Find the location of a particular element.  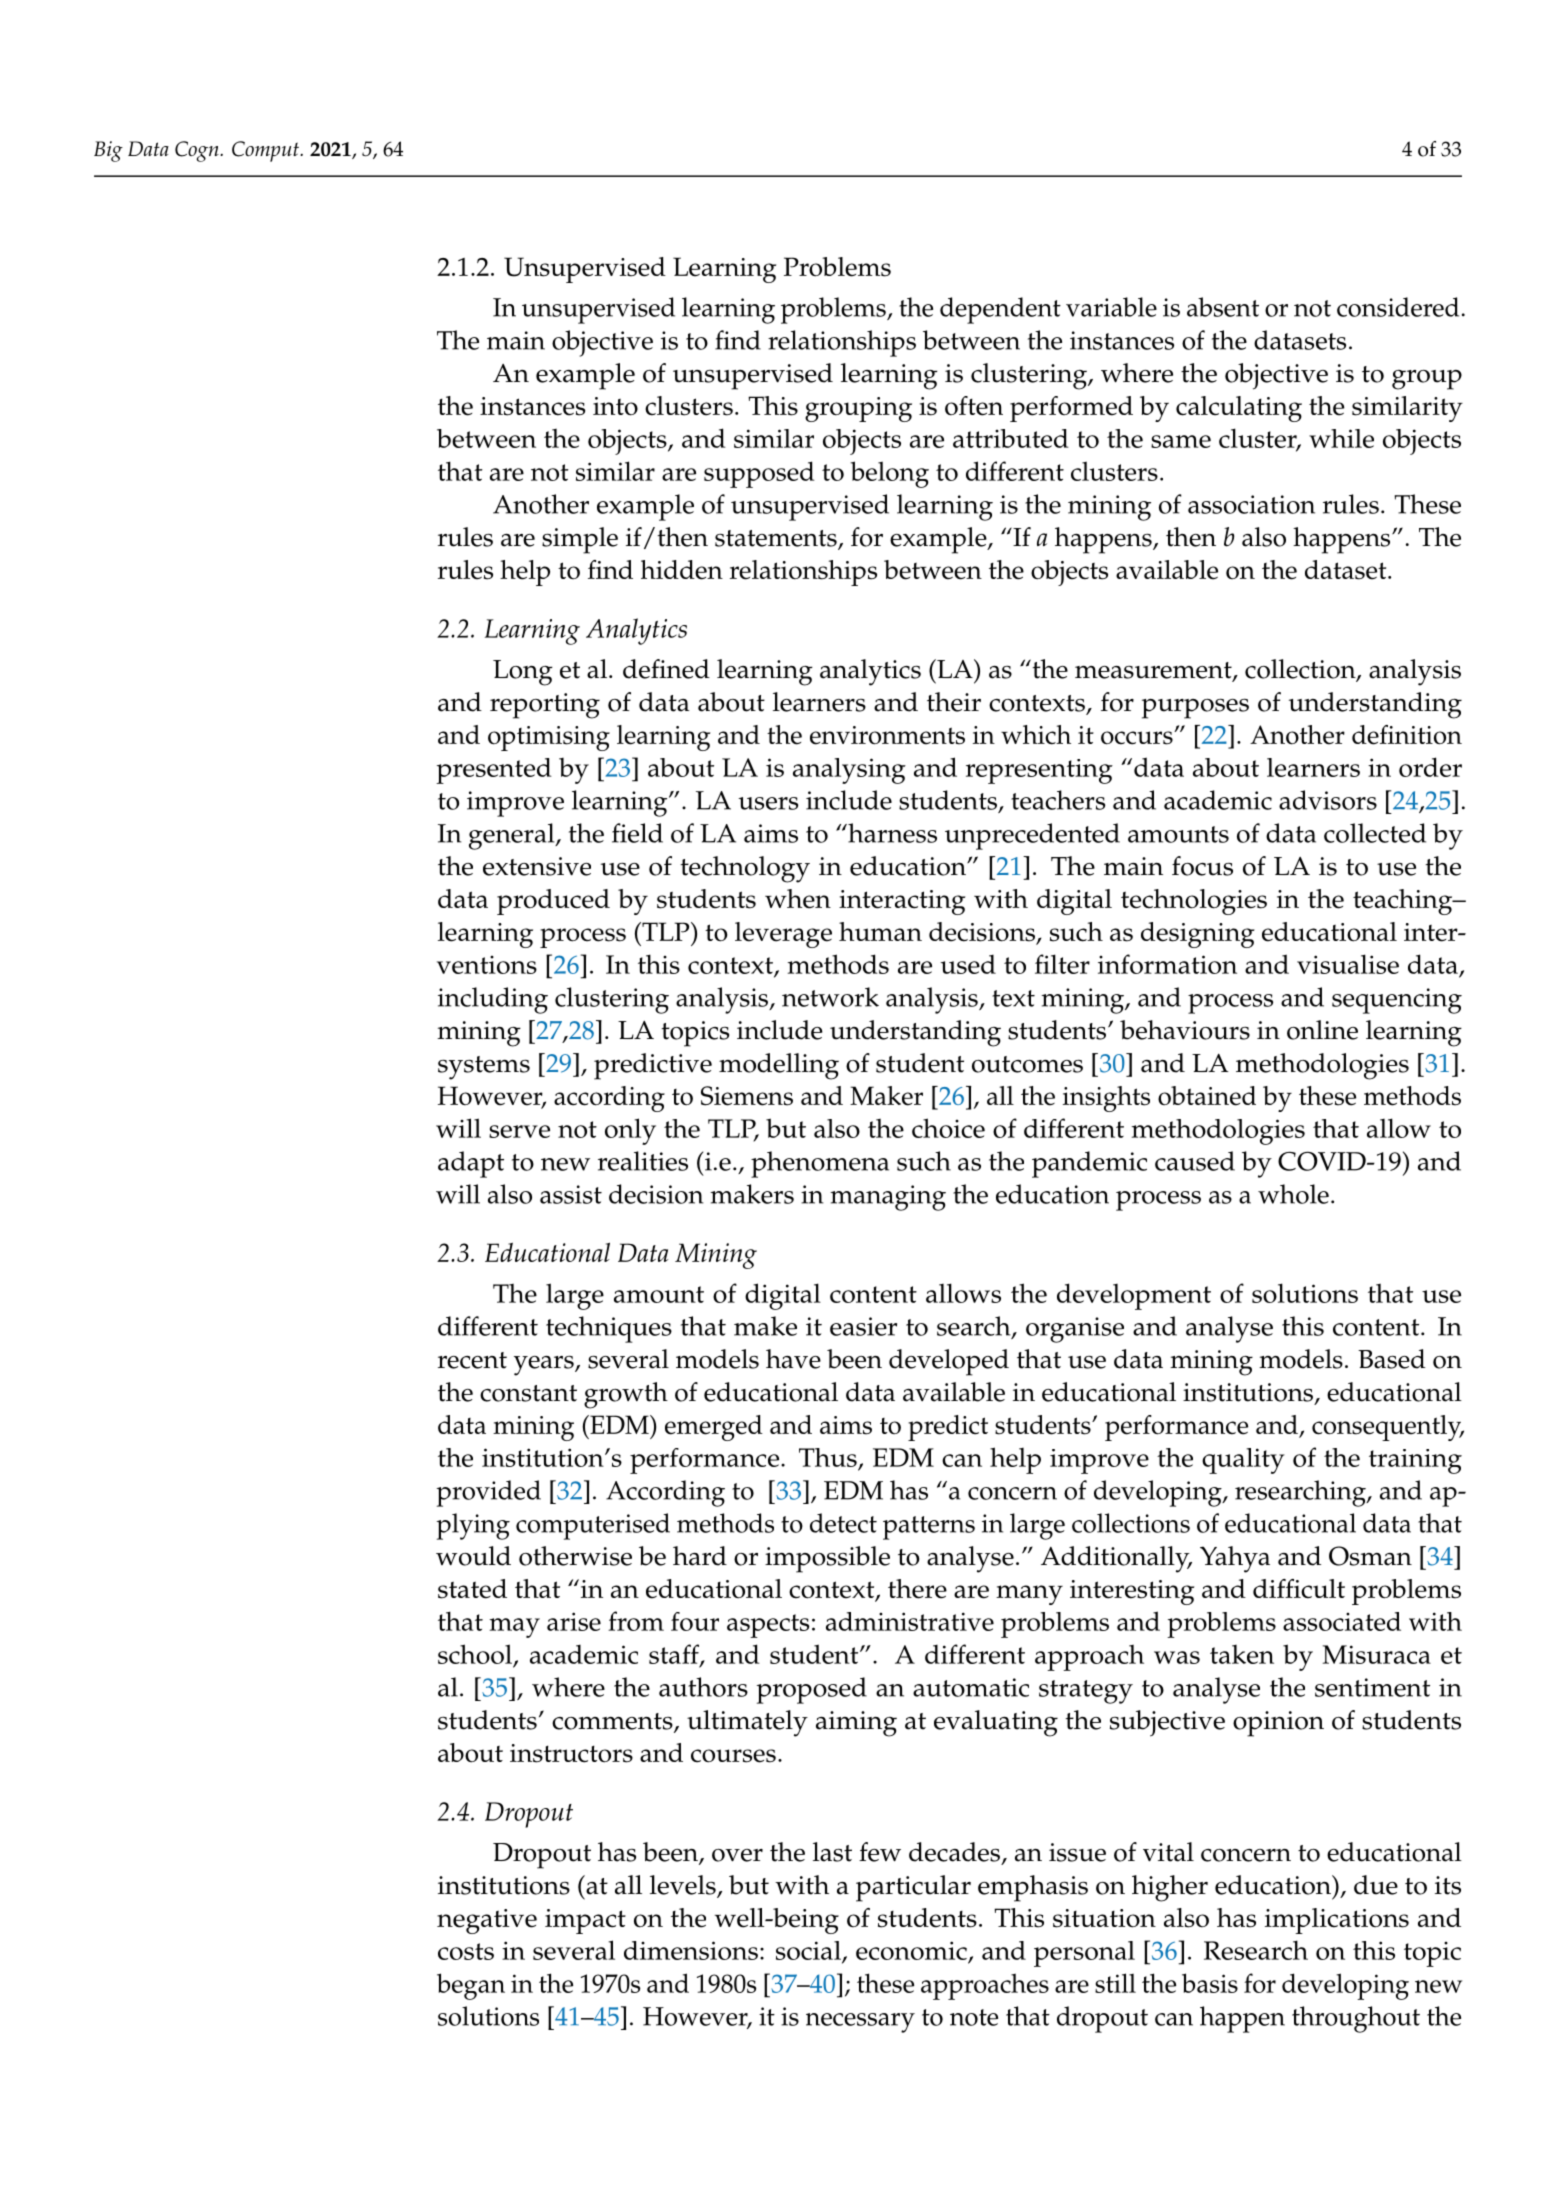

absent is located at coordinates (1223, 307).
